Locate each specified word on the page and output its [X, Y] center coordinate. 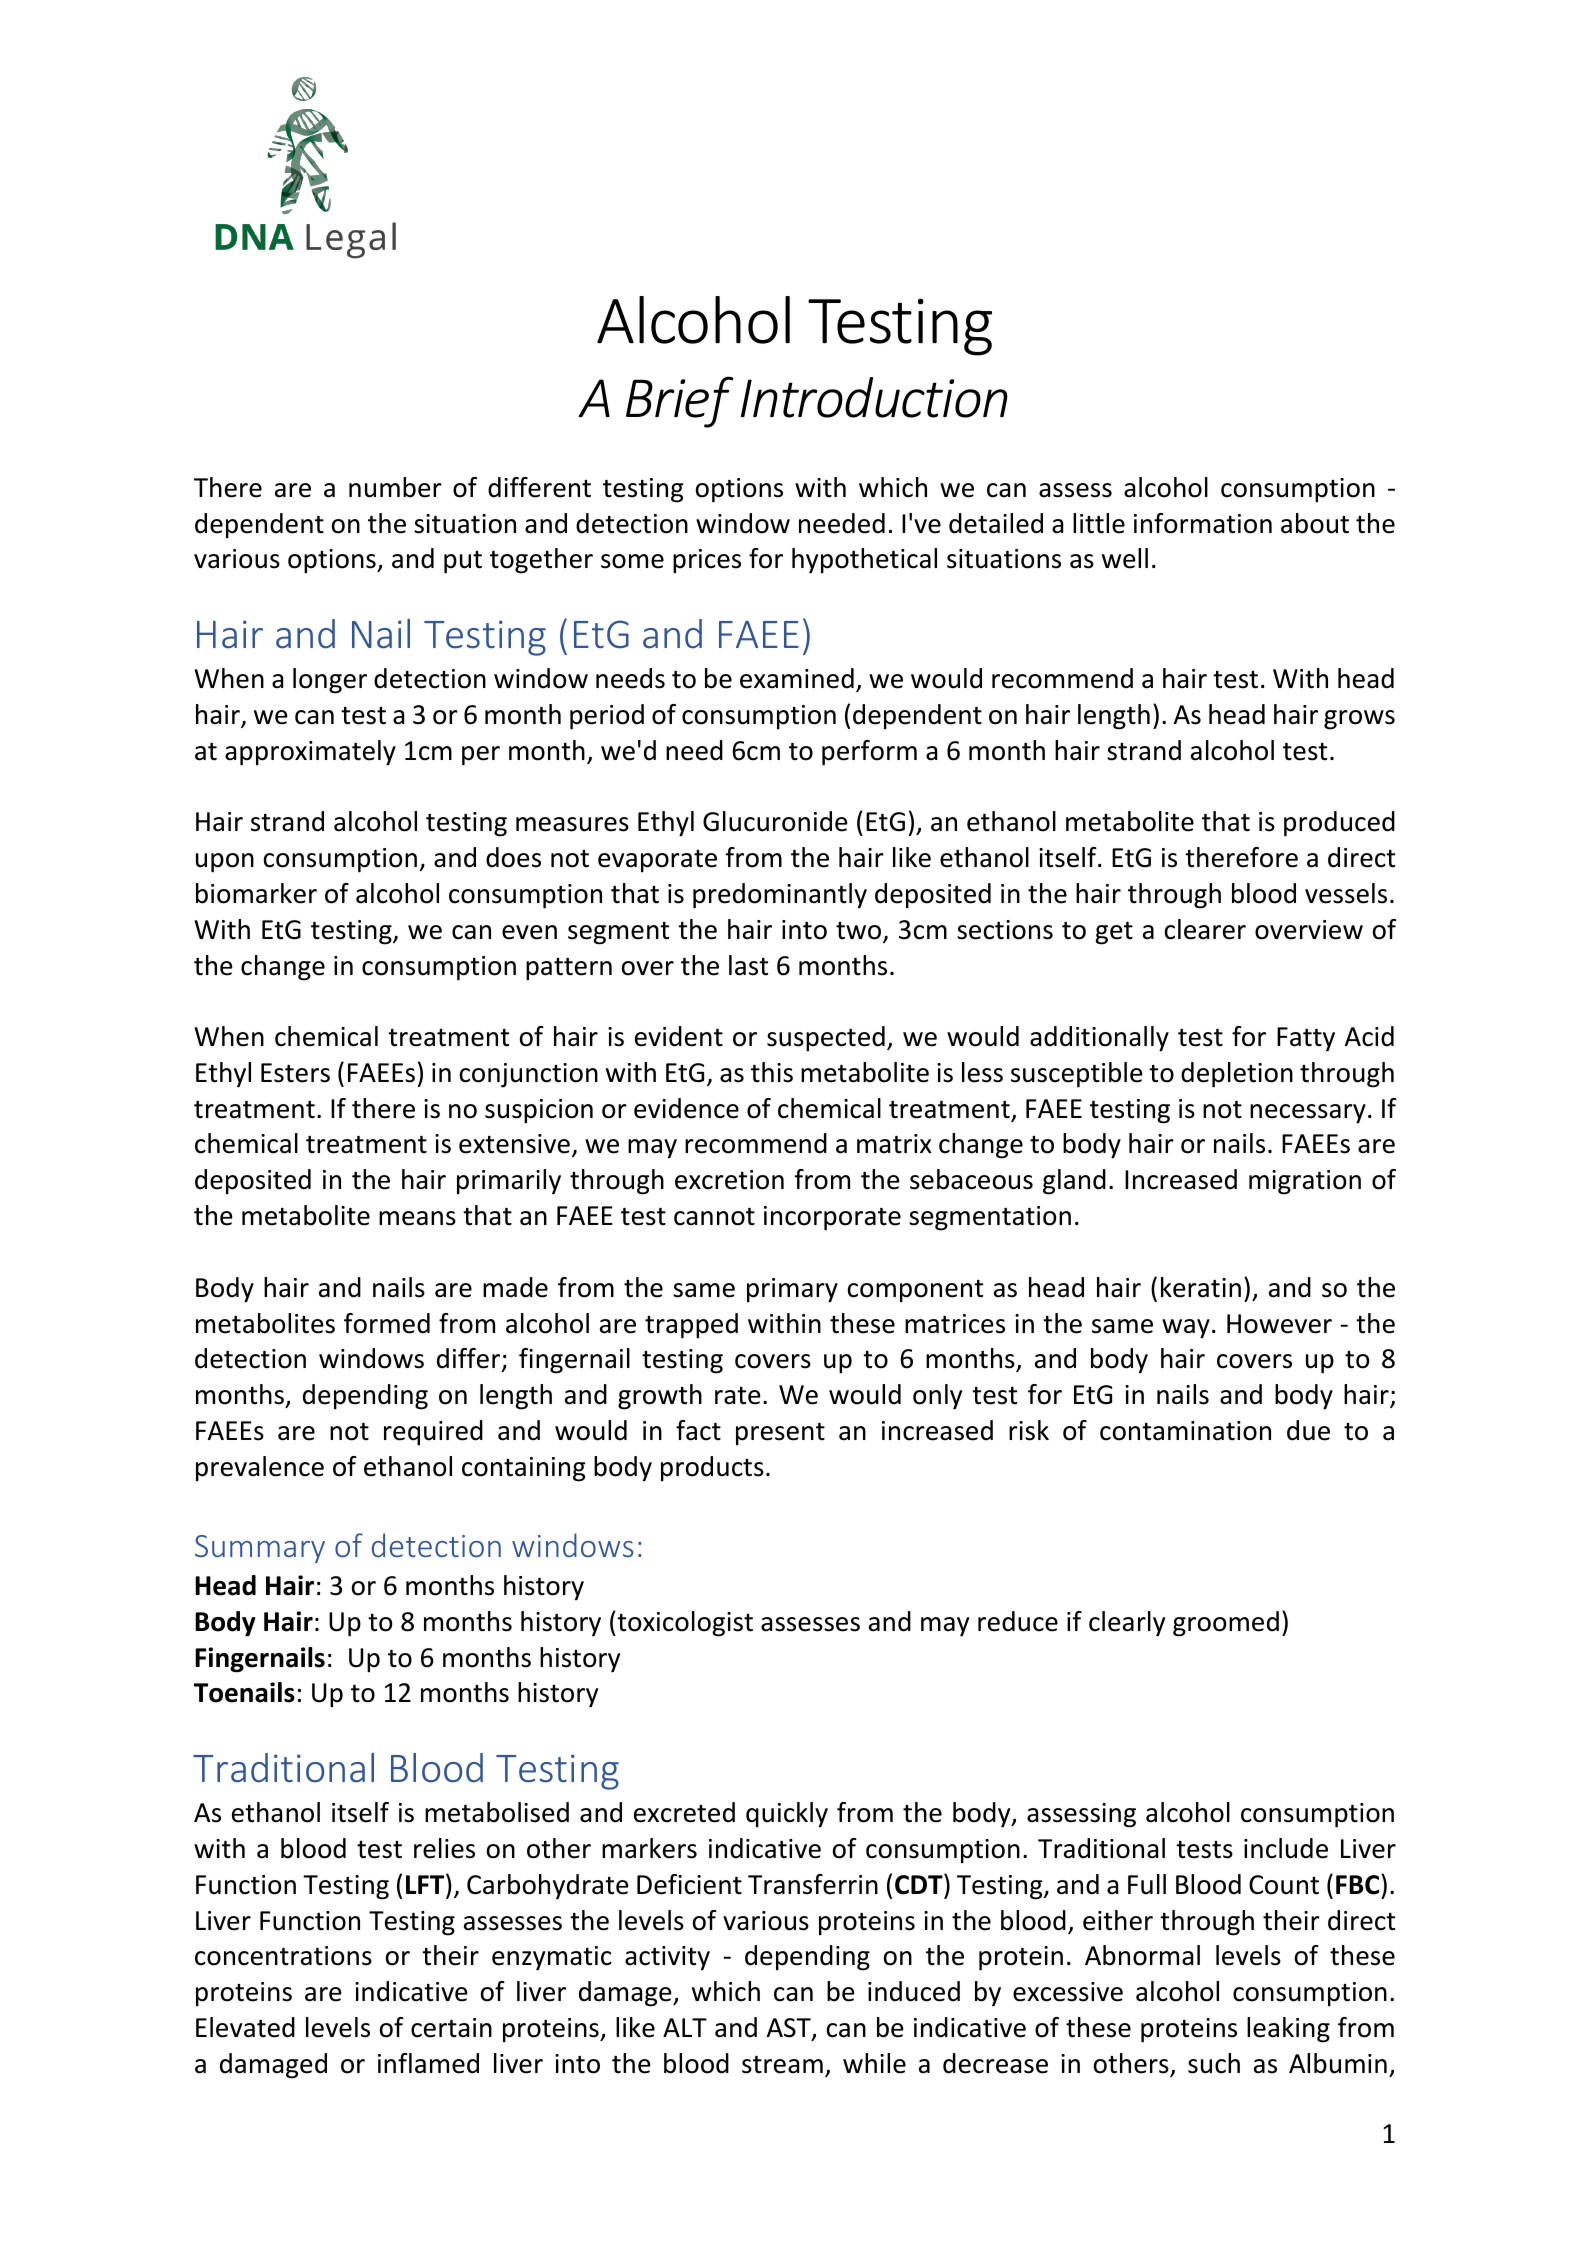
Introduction [874, 397]
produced [1339, 824]
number [395, 487]
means [417, 1218]
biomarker [256, 893]
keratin [1201, 1287]
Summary [260, 1549]
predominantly [780, 896]
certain [451, 2028]
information [1203, 523]
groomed [1226, 1624]
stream [782, 2065]
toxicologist [684, 1624]
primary [792, 1290]
